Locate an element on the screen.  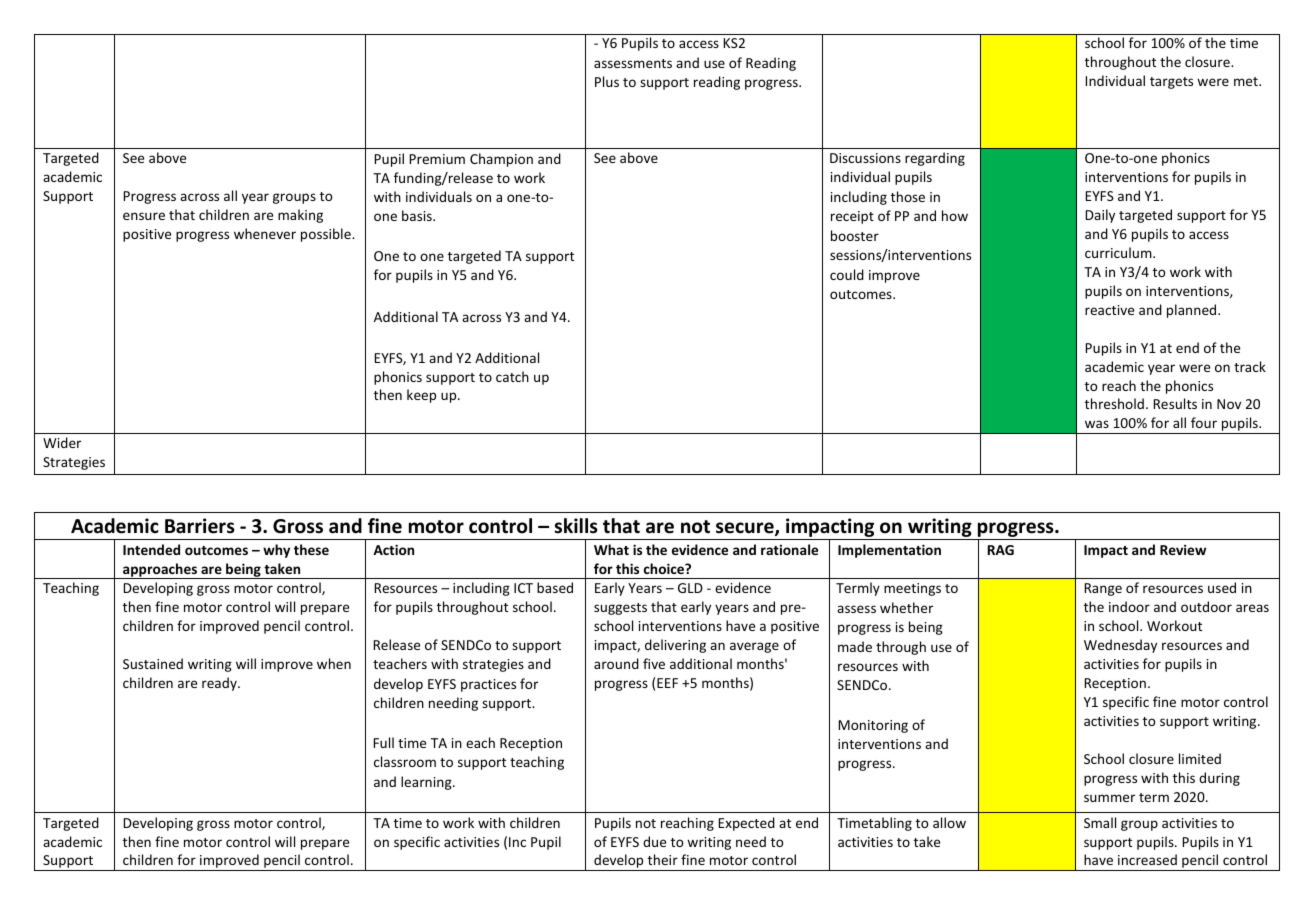
targets is located at coordinates (1171, 83).
